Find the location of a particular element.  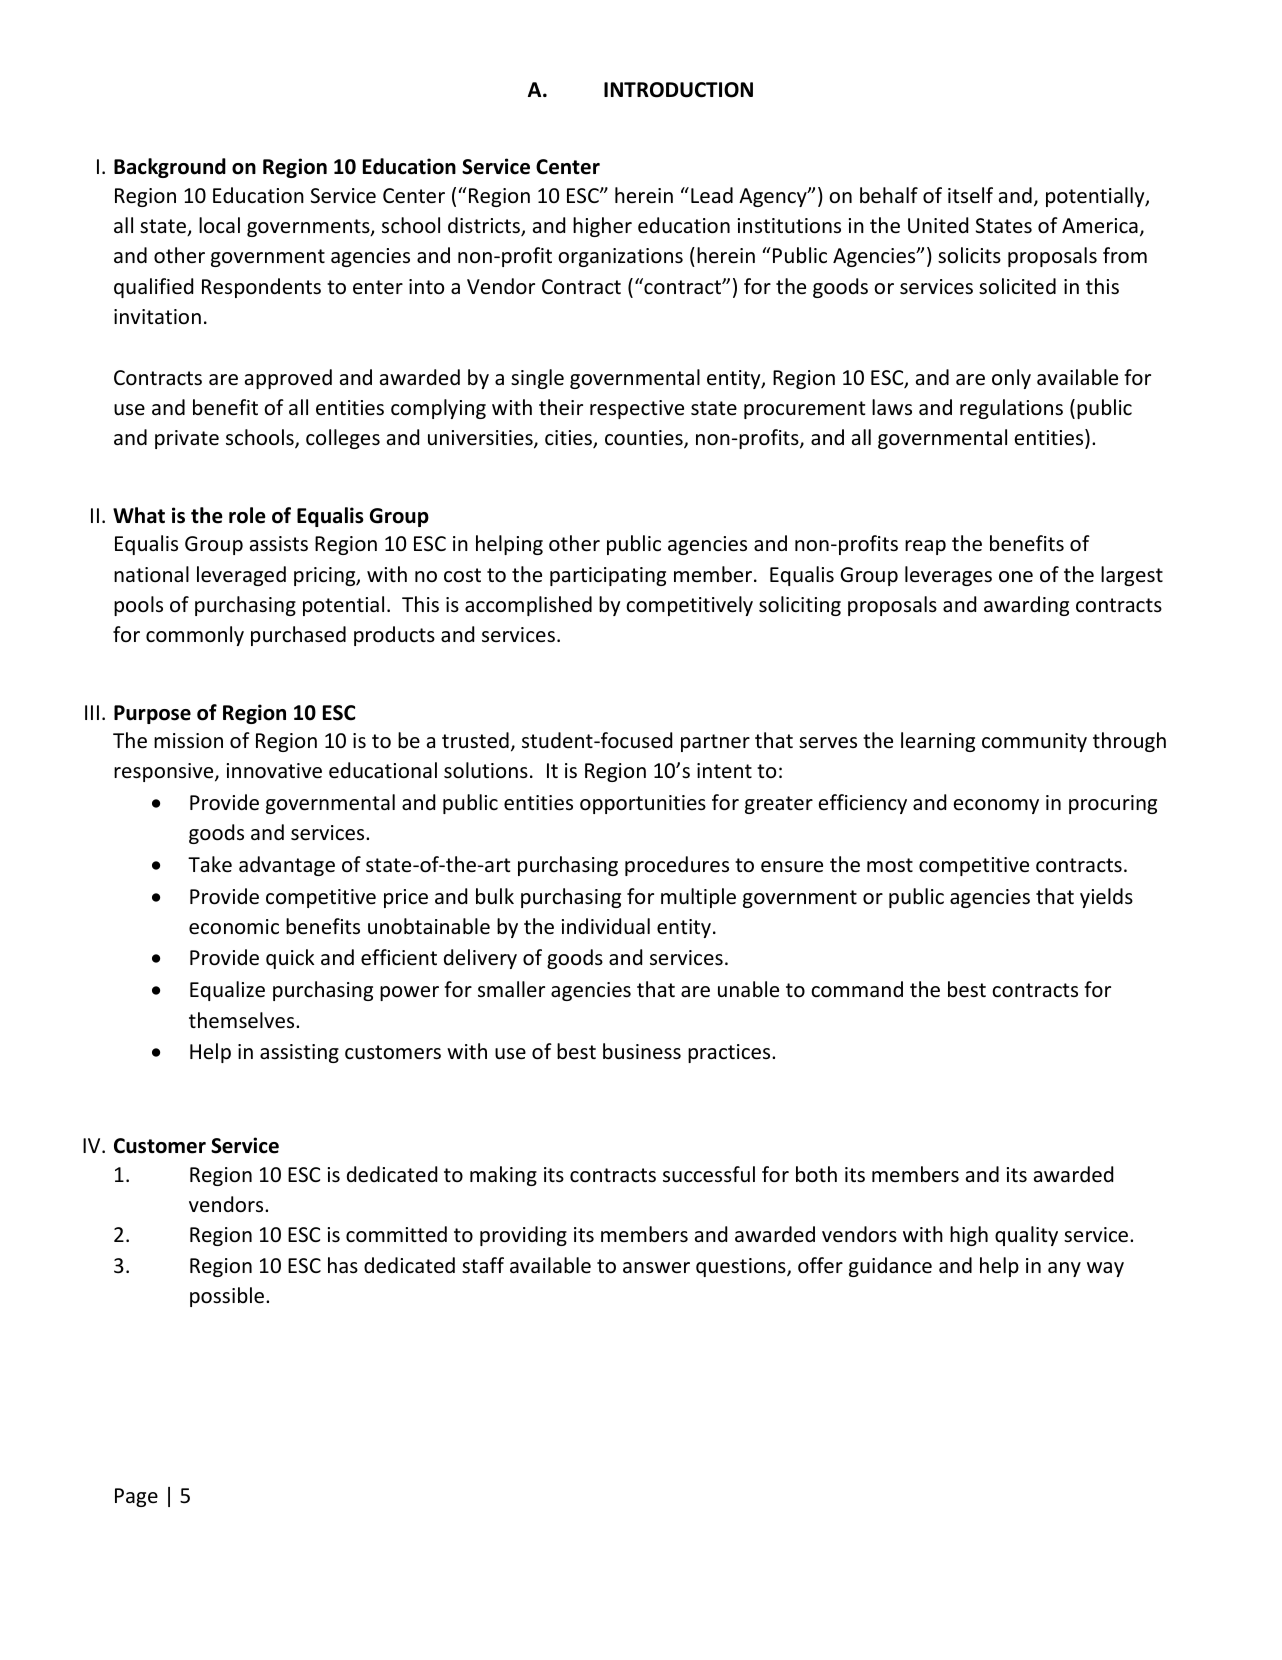

Page is located at coordinates (136, 1497).
